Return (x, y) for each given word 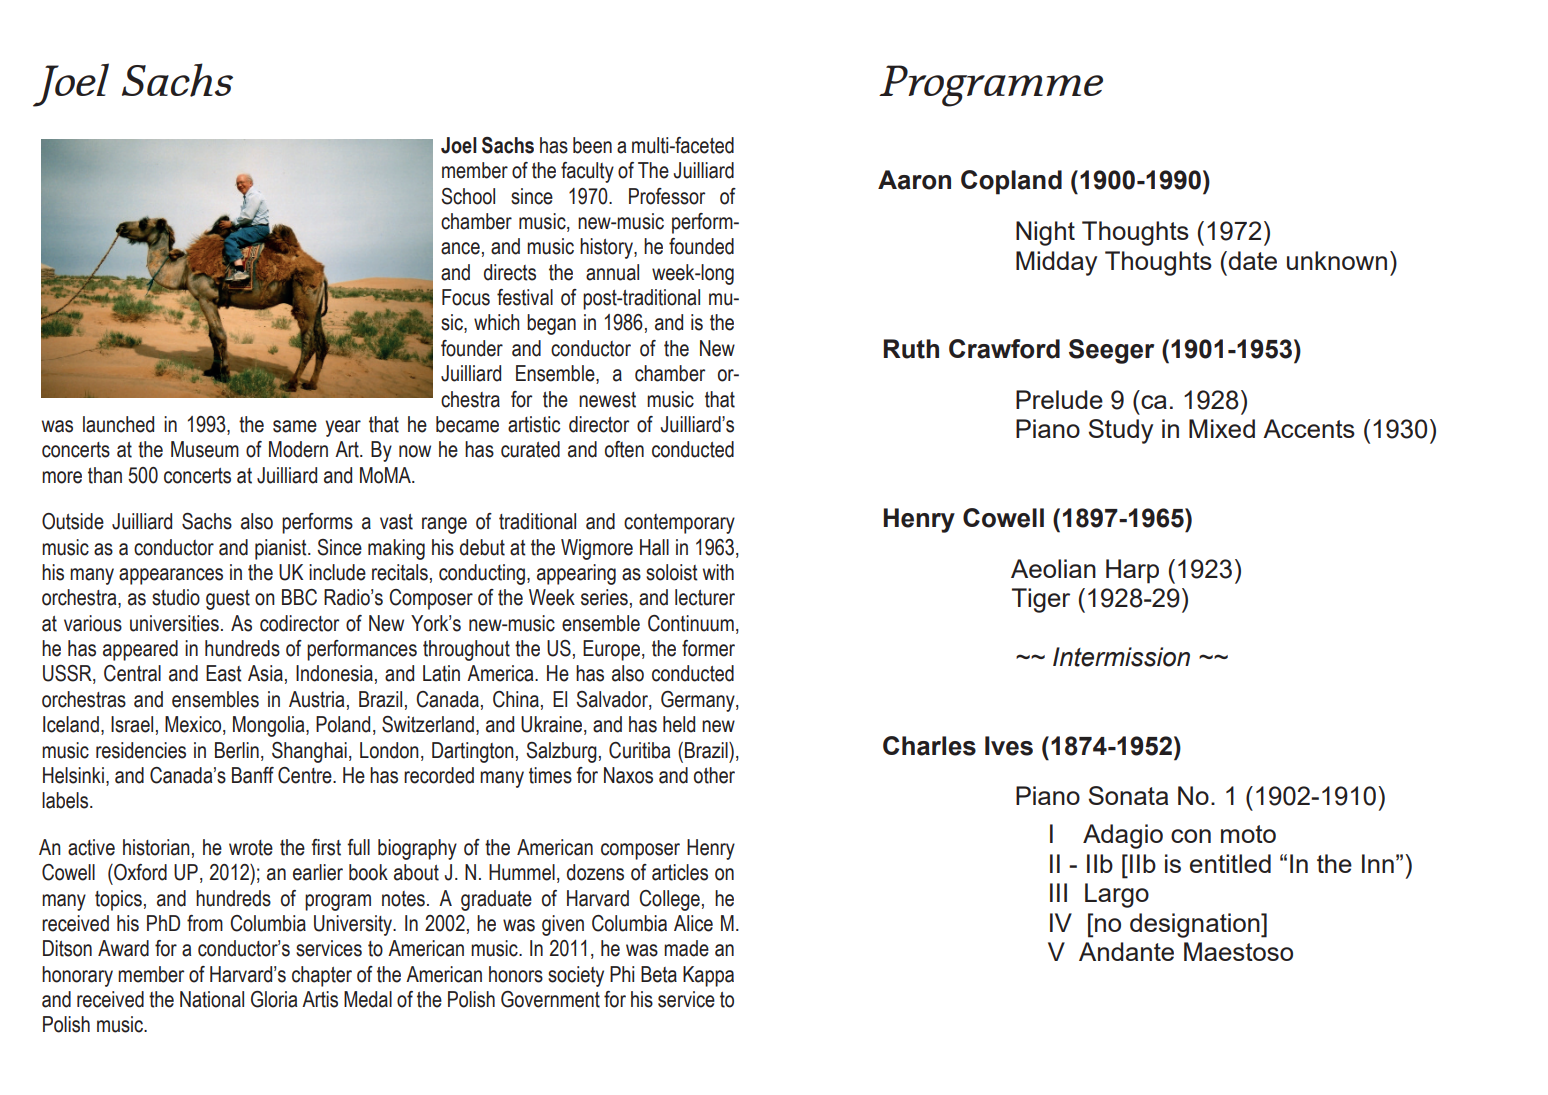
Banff (253, 775)
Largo (1117, 895)
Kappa (708, 976)
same (295, 426)
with (718, 572)
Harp (1132, 571)
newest (607, 400)
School (468, 196)
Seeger (1111, 351)
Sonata (1128, 795)
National (212, 999)
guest (228, 600)
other (714, 775)
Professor (667, 196)
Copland (1011, 182)
